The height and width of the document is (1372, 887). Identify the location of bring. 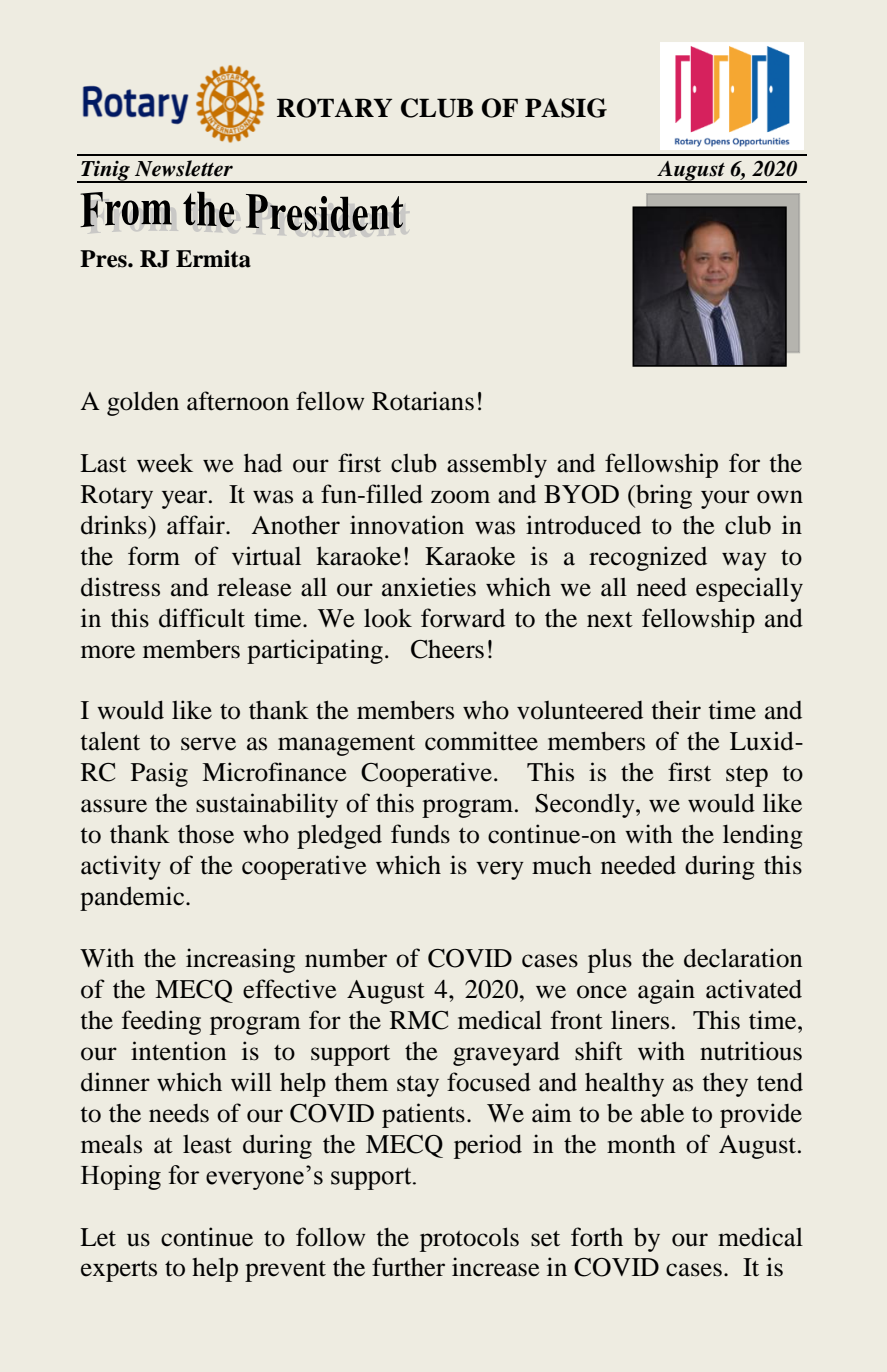
(663, 496).
